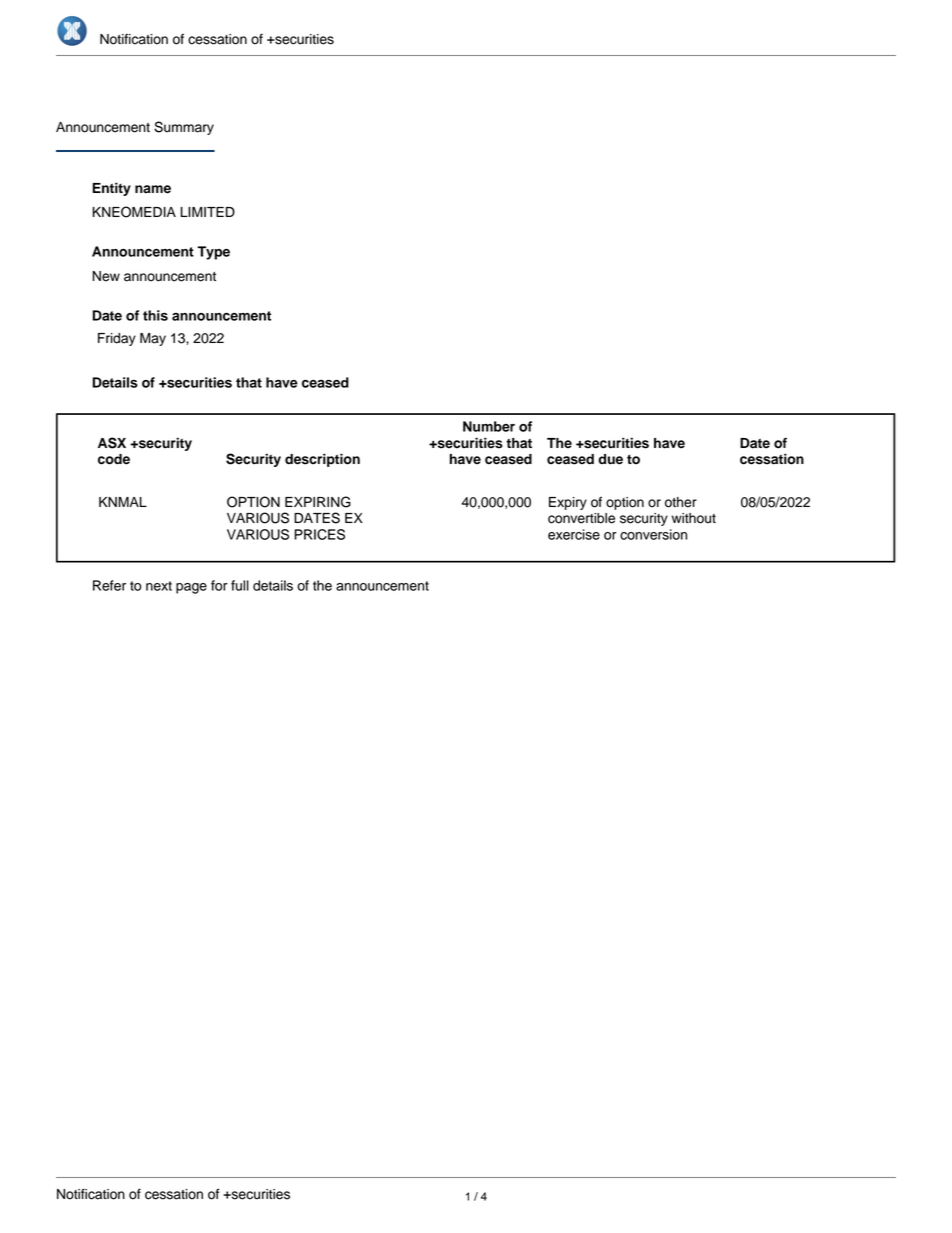 The width and height of the screenshot is (952, 1233). I want to click on May, so click(153, 339).
